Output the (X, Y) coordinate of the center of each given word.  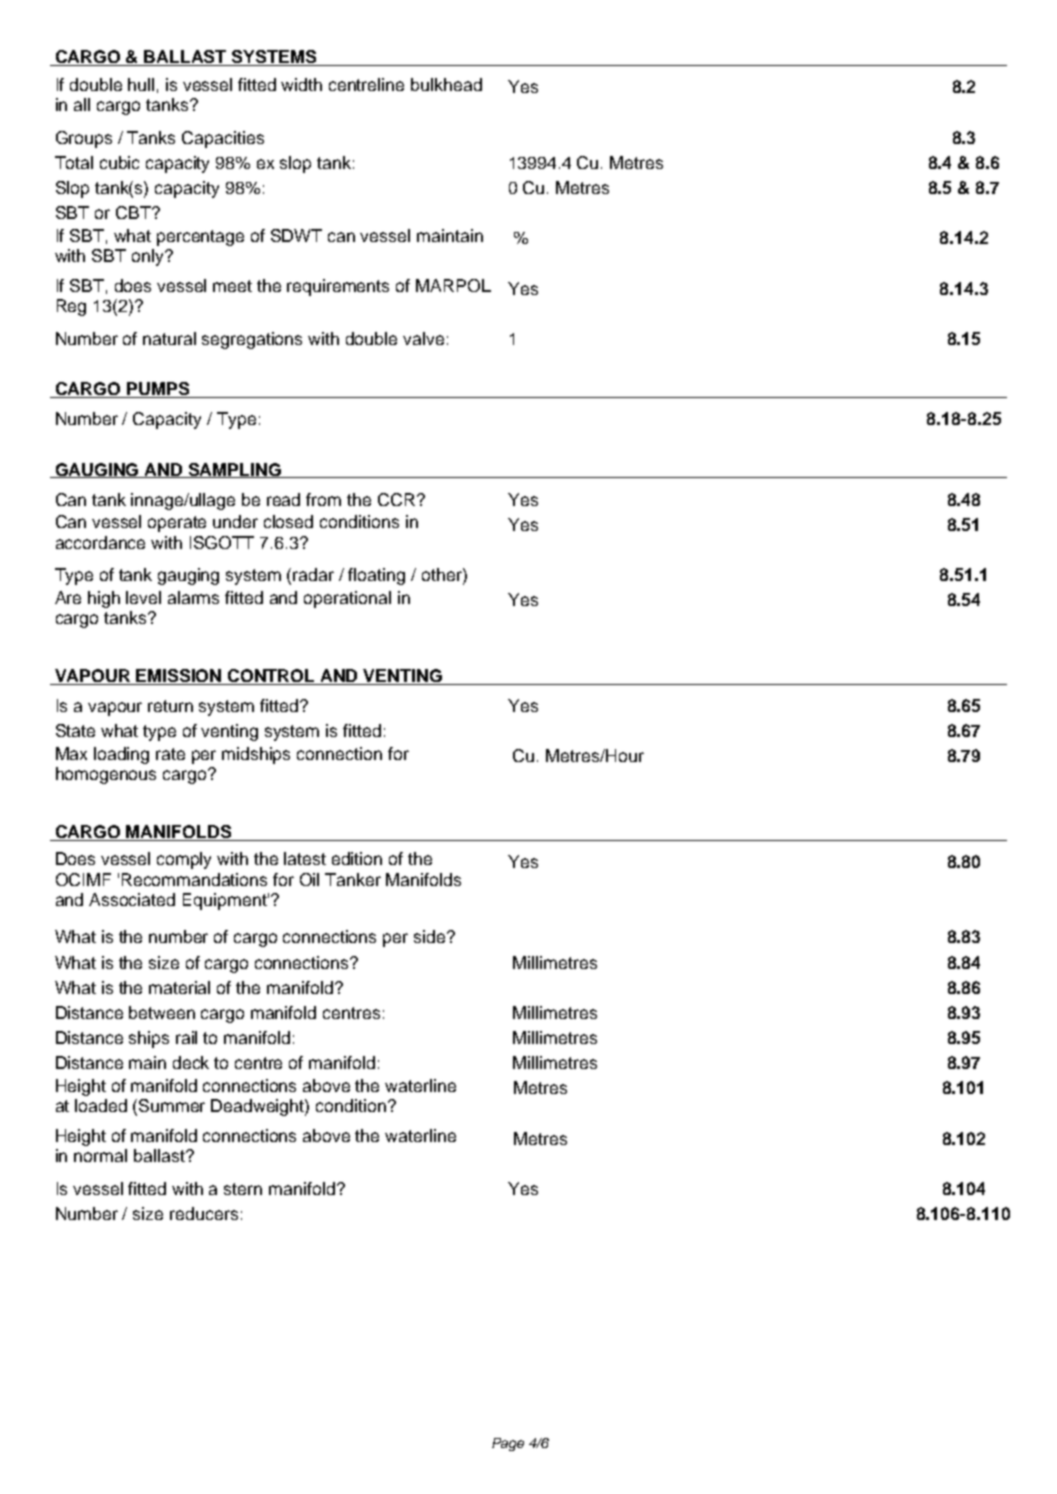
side (431, 936)
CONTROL (272, 677)
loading (121, 755)
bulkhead (446, 84)
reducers (204, 1213)
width (301, 84)
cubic (119, 162)
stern (243, 1189)
